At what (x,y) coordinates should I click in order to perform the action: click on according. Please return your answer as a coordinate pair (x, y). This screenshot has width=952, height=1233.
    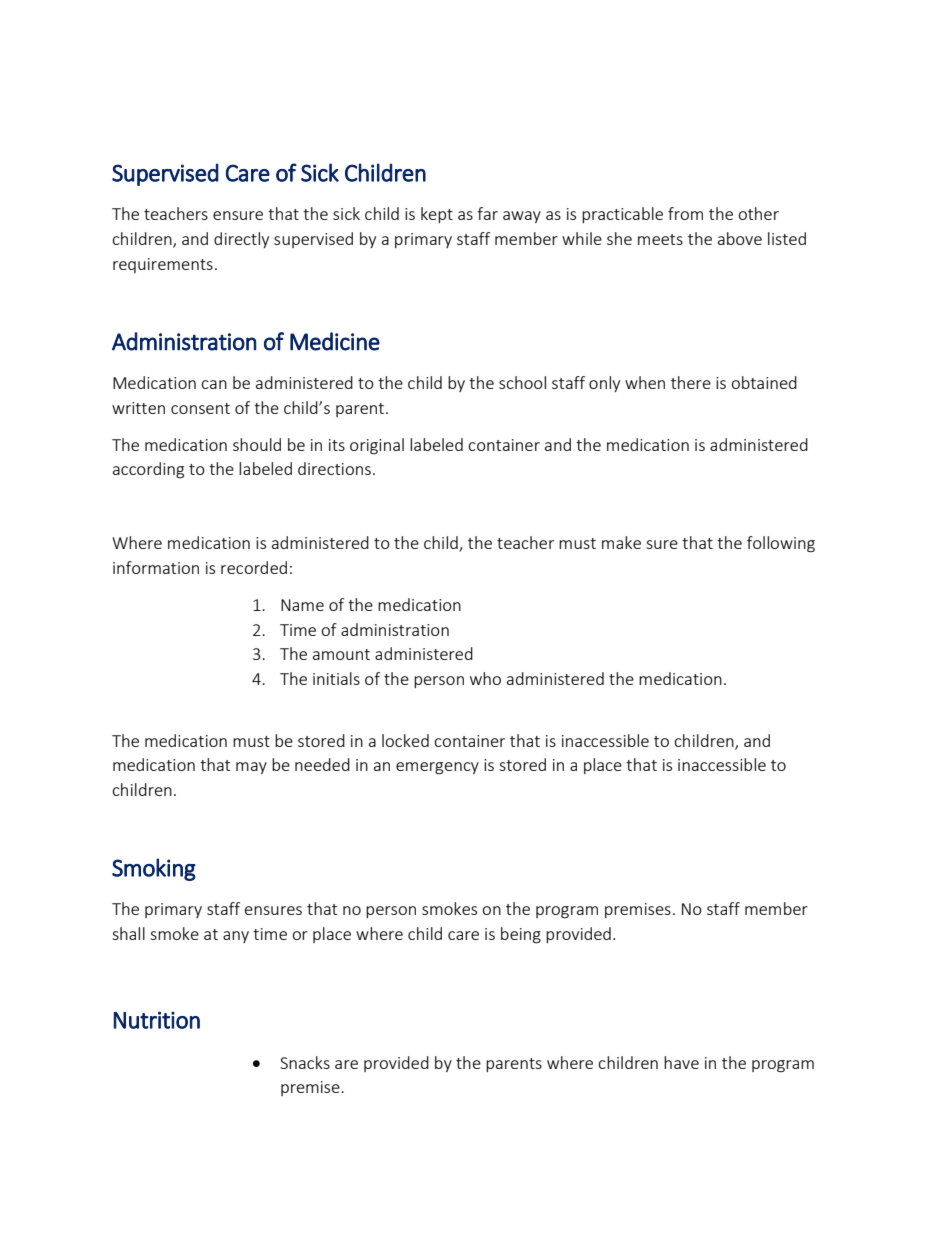
    Looking at the image, I should click on (148, 470).
